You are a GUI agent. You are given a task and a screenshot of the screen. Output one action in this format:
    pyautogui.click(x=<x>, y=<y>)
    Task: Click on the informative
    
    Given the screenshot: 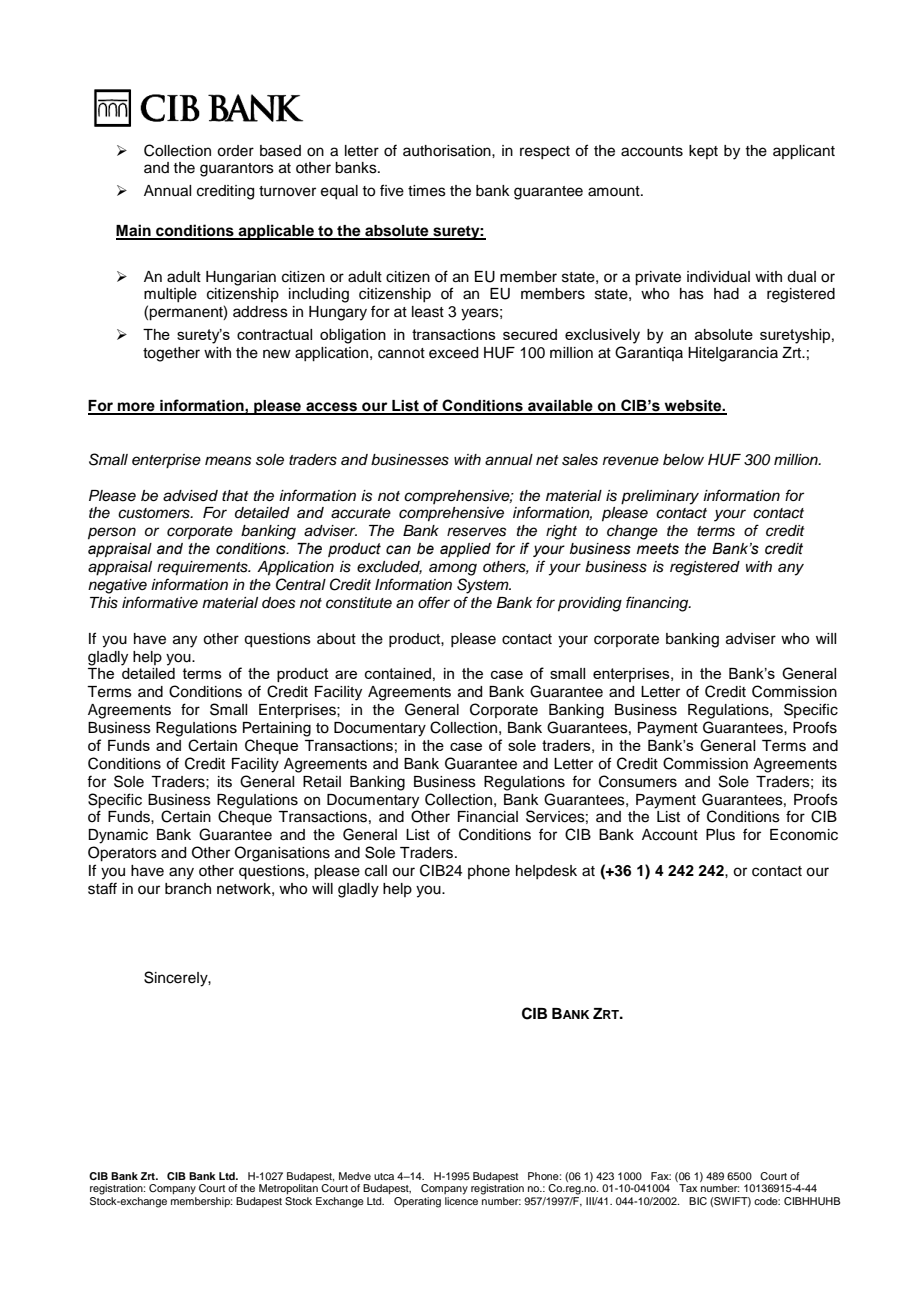 What is the action you would take?
    pyautogui.click(x=160, y=602)
